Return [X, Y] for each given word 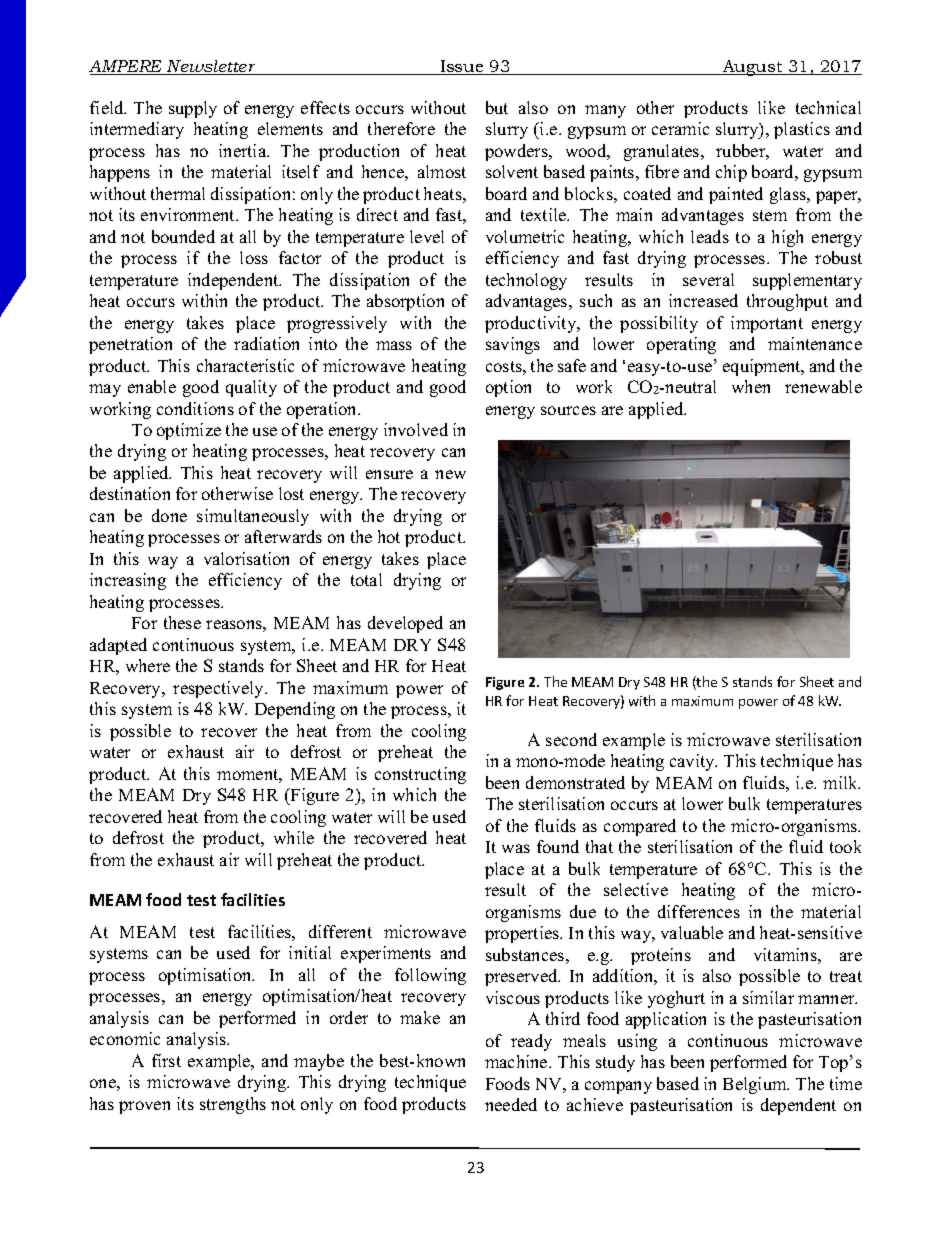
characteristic [245, 365]
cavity [693, 762]
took [845, 846]
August [753, 68]
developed [405, 624]
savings [513, 345]
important [767, 324]
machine [517, 1061]
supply [193, 109]
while [294, 837]
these [182, 622]
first [166, 1060]
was [516, 848]
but [497, 107]
